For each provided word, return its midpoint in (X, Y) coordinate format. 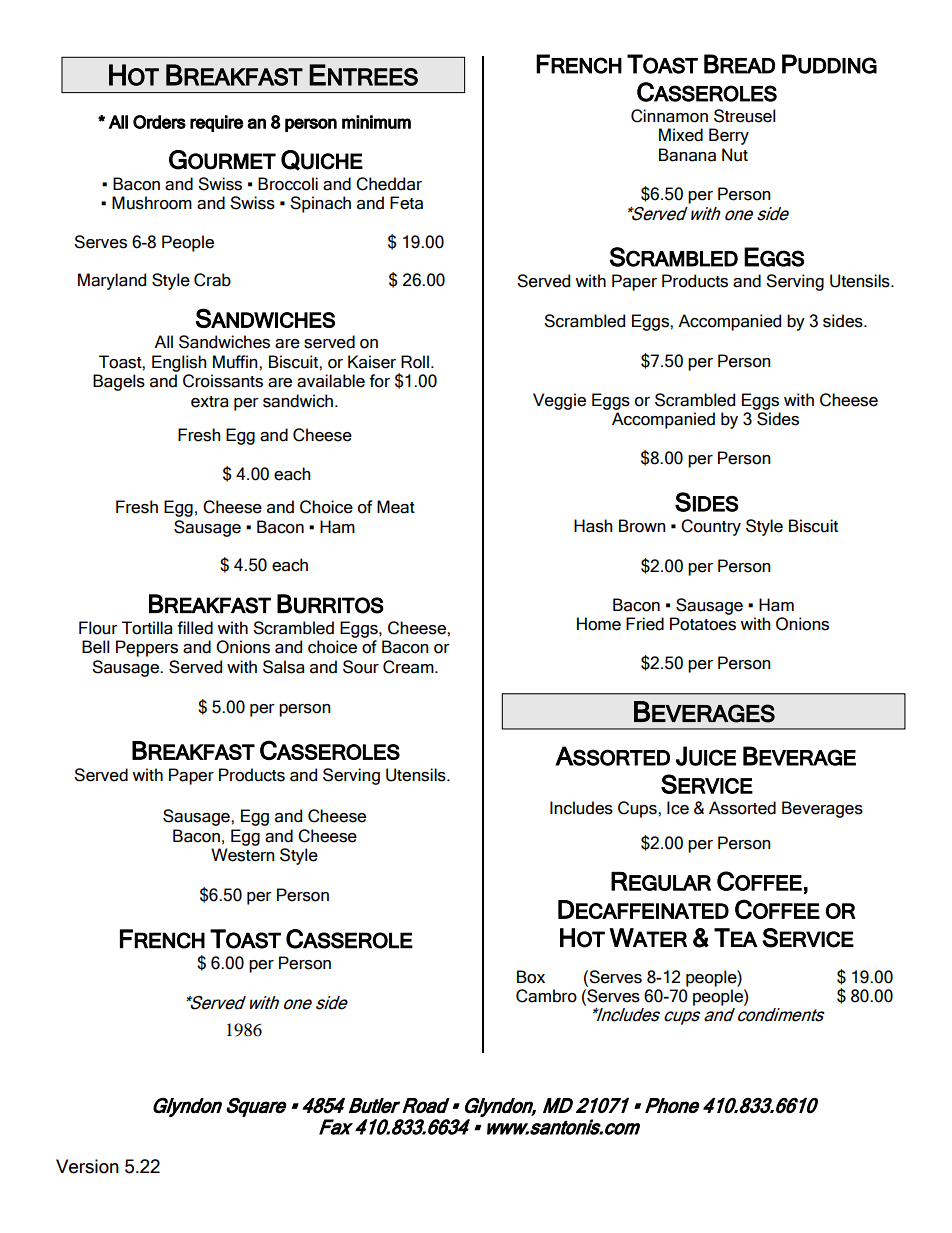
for (379, 381)
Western (243, 855)
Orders (159, 122)
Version (87, 1166)
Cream (409, 667)
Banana (687, 155)
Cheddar (389, 184)
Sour (361, 667)
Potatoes (703, 624)
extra (209, 402)
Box (531, 977)
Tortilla (147, 628)
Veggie (559, 401)
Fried (645, 624)
